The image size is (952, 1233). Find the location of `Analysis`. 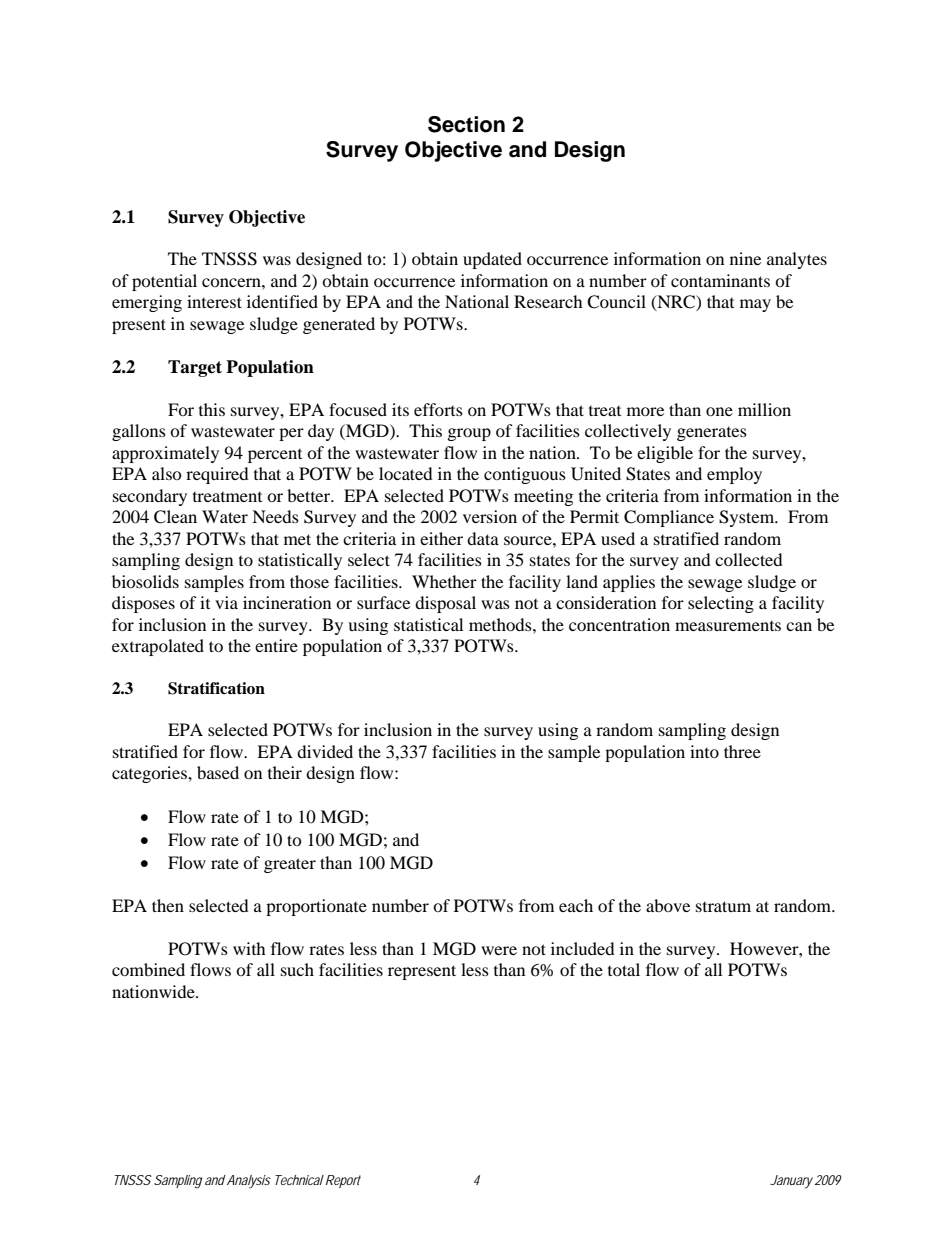

Analysis is located at coordinates (249, 1181).
